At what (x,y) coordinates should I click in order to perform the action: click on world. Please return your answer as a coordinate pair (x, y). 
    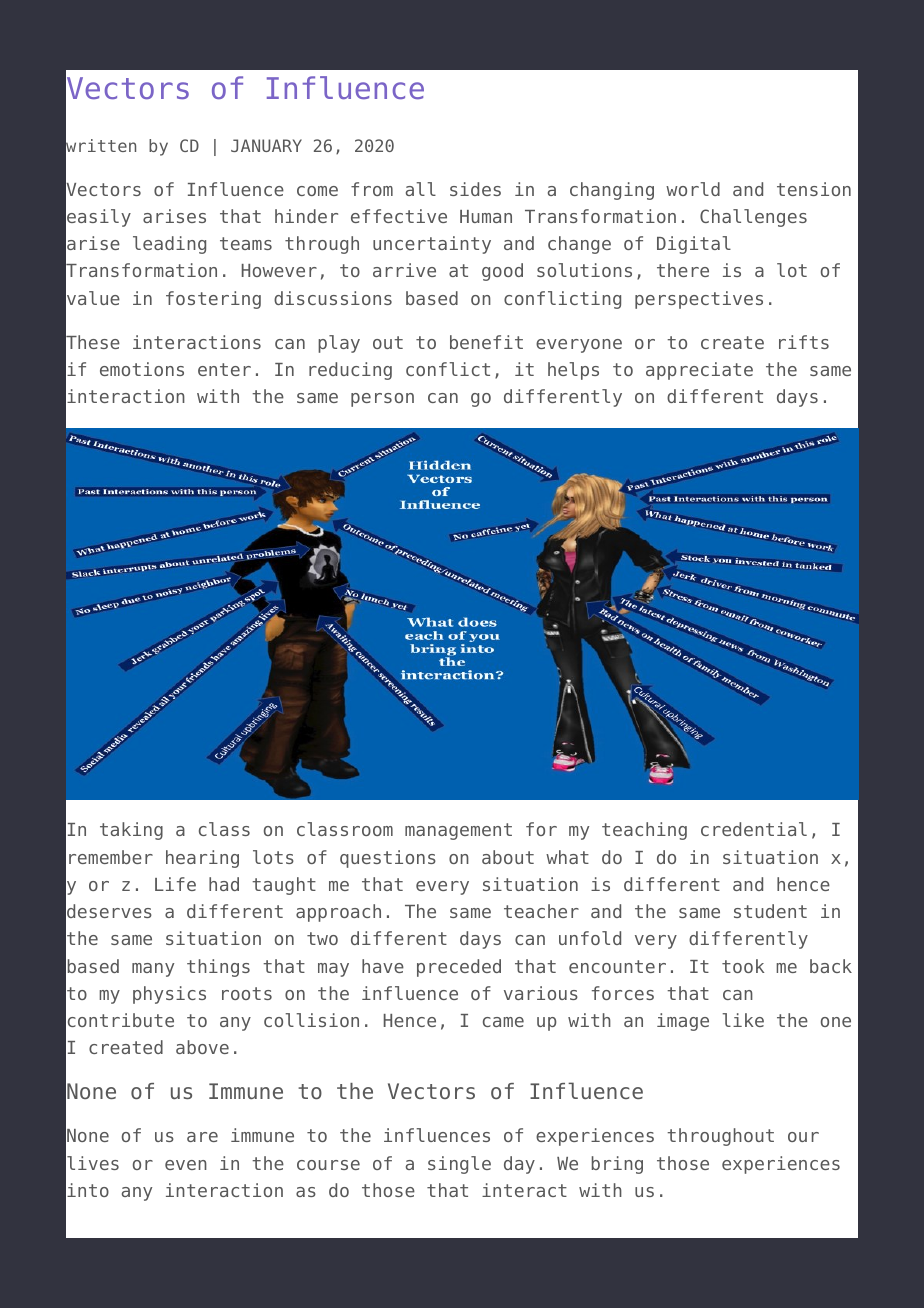
    Looking at the image, I should click on (693, 189).
